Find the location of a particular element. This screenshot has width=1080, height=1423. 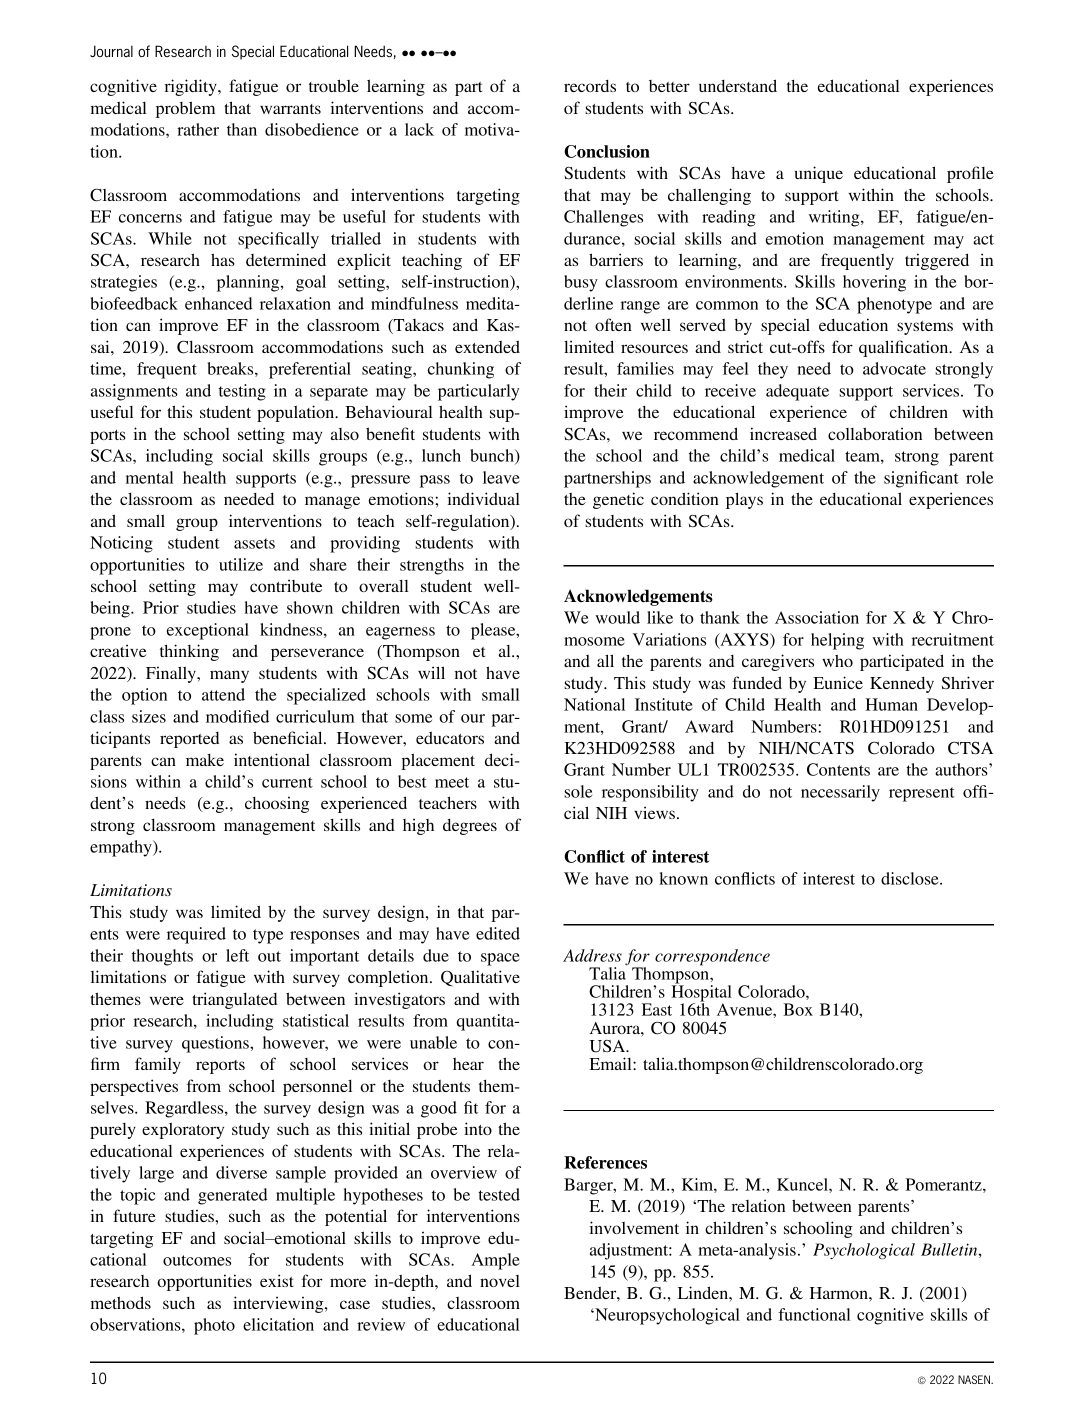

rigidity is located at coordinates (192, 87).
